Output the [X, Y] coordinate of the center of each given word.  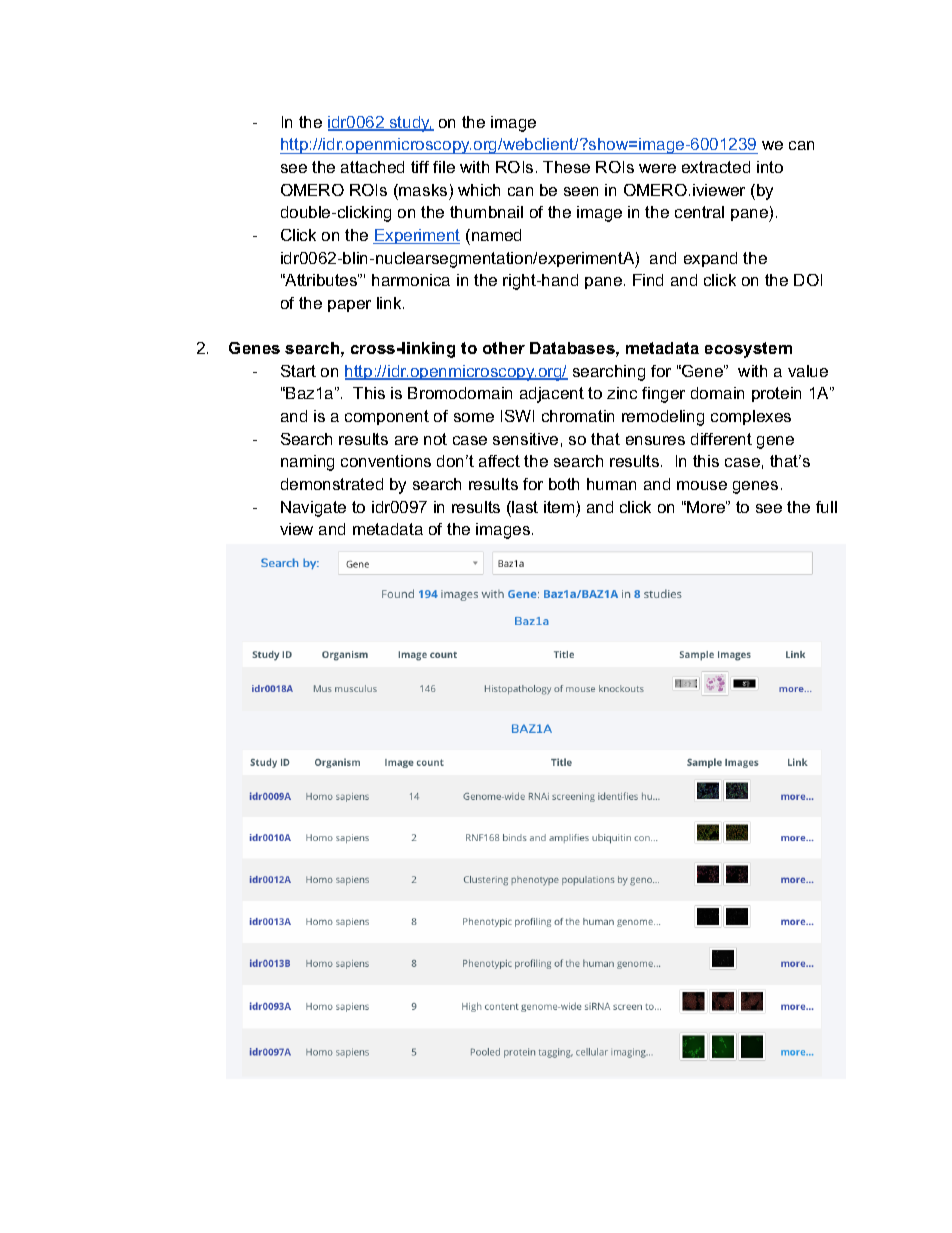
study [410, 124]
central [699, 212]
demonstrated [332, 484]
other [504, 348]
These [566, 167]
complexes [751, 417]
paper [349, 306]
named [496, 235]
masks [422, 190]
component [387, 417]
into [770, 167]
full [826, 507]
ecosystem [748, 350]
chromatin [578, 416]
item [559, 507]
